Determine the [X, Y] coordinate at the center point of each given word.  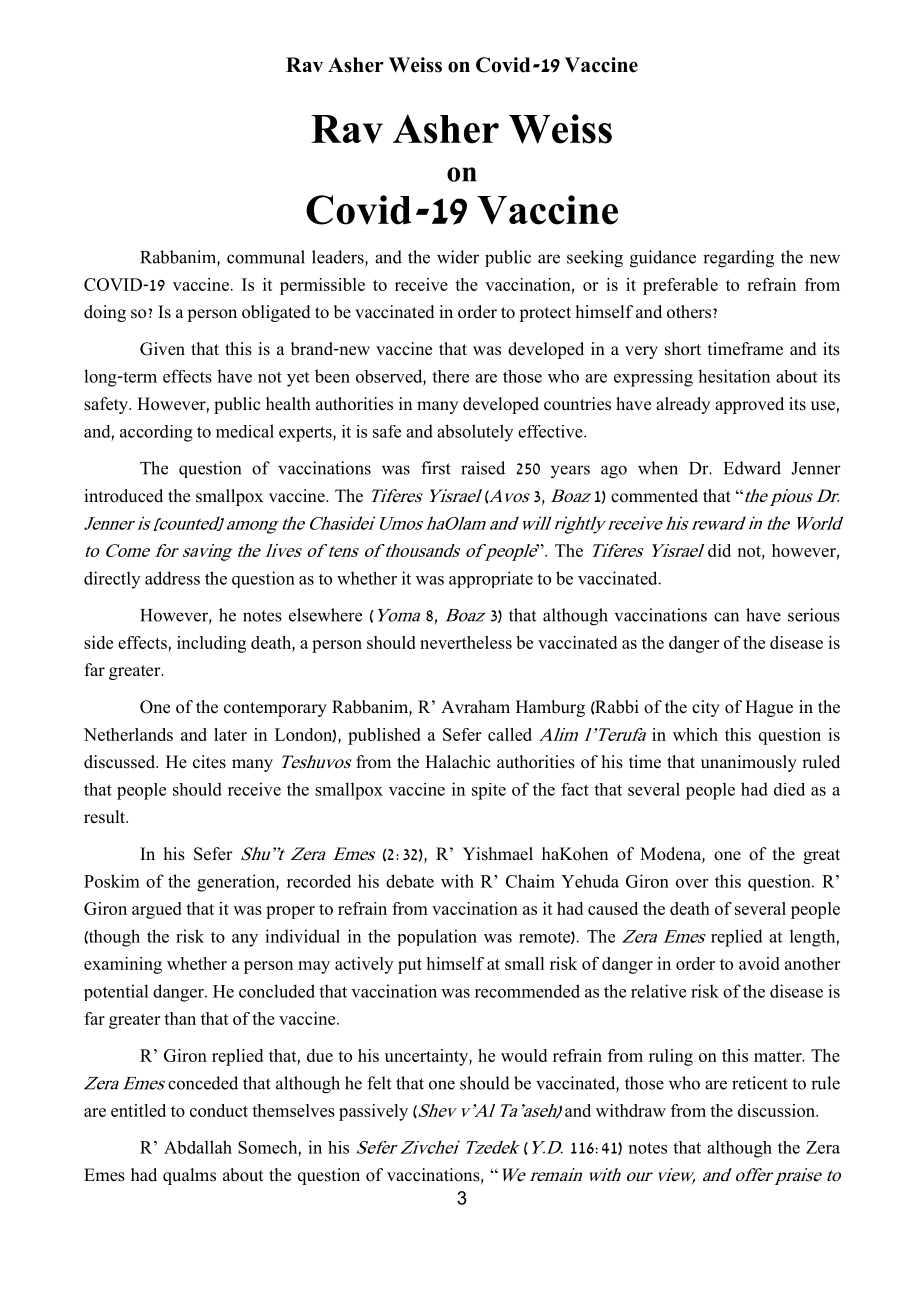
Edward [752, 468]
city [706, 708]
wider [458, 257]
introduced [123, 496]
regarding [738, 259]
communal [266, 257]
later [230, 734]
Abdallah [198, 1147]
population [437, 937]
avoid [759, 963]
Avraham [475, 706]
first [436, 468]
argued [157, 910]
